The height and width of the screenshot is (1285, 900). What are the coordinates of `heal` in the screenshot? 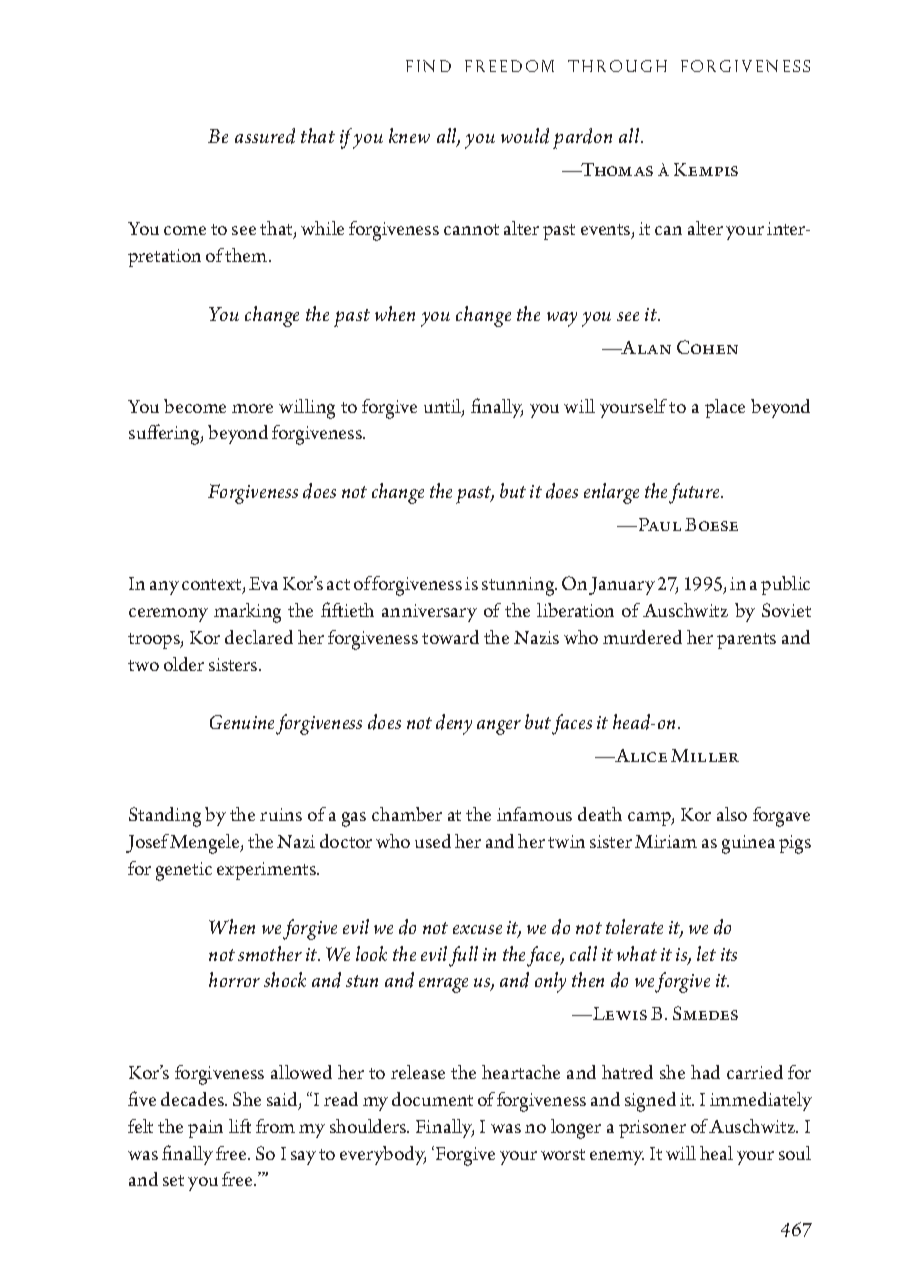 It's located at (716, 1153).
